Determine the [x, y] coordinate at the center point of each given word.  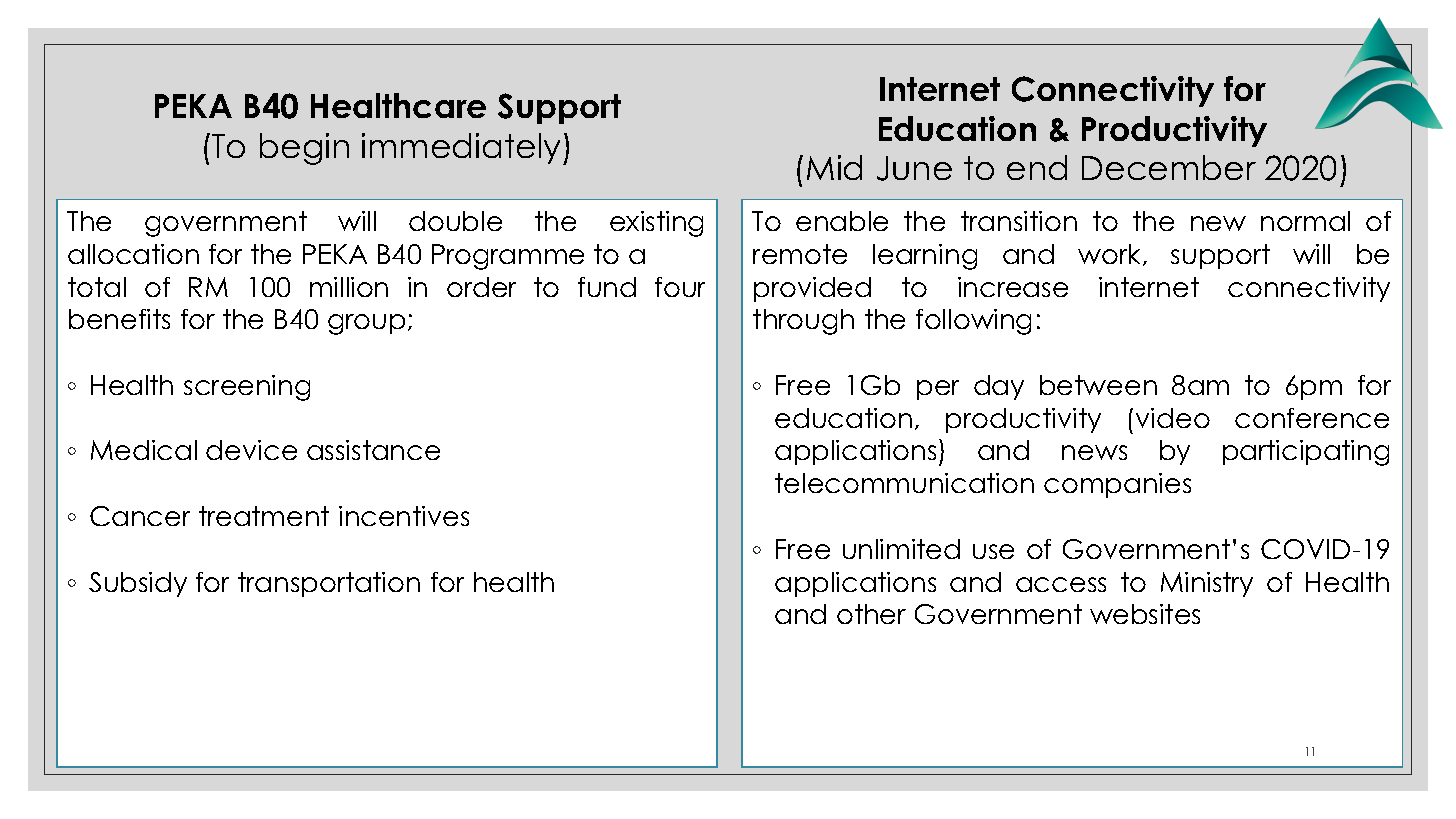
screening [247, 388]
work [1111, 255]
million [349, 287]
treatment [264, 516]
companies [1117, 485]
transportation [329, 584]
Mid [834, 167]
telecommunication [904, 483]
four [680, 287]
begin [304, 149]
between [1098, 385]
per [938, 390]
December [1169, 167]
